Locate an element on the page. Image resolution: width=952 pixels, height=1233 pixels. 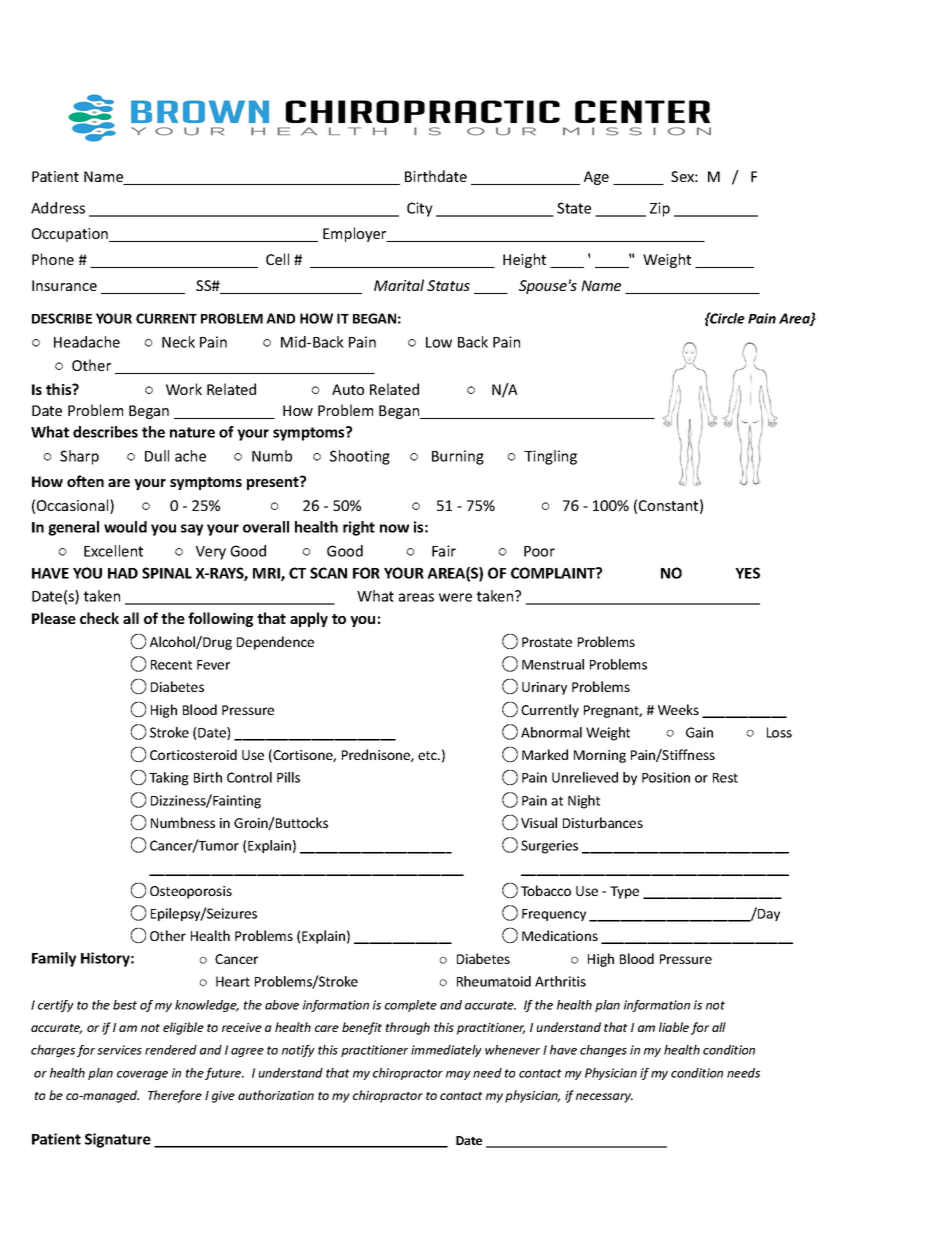
Address is located at coordinates (58, 208).
